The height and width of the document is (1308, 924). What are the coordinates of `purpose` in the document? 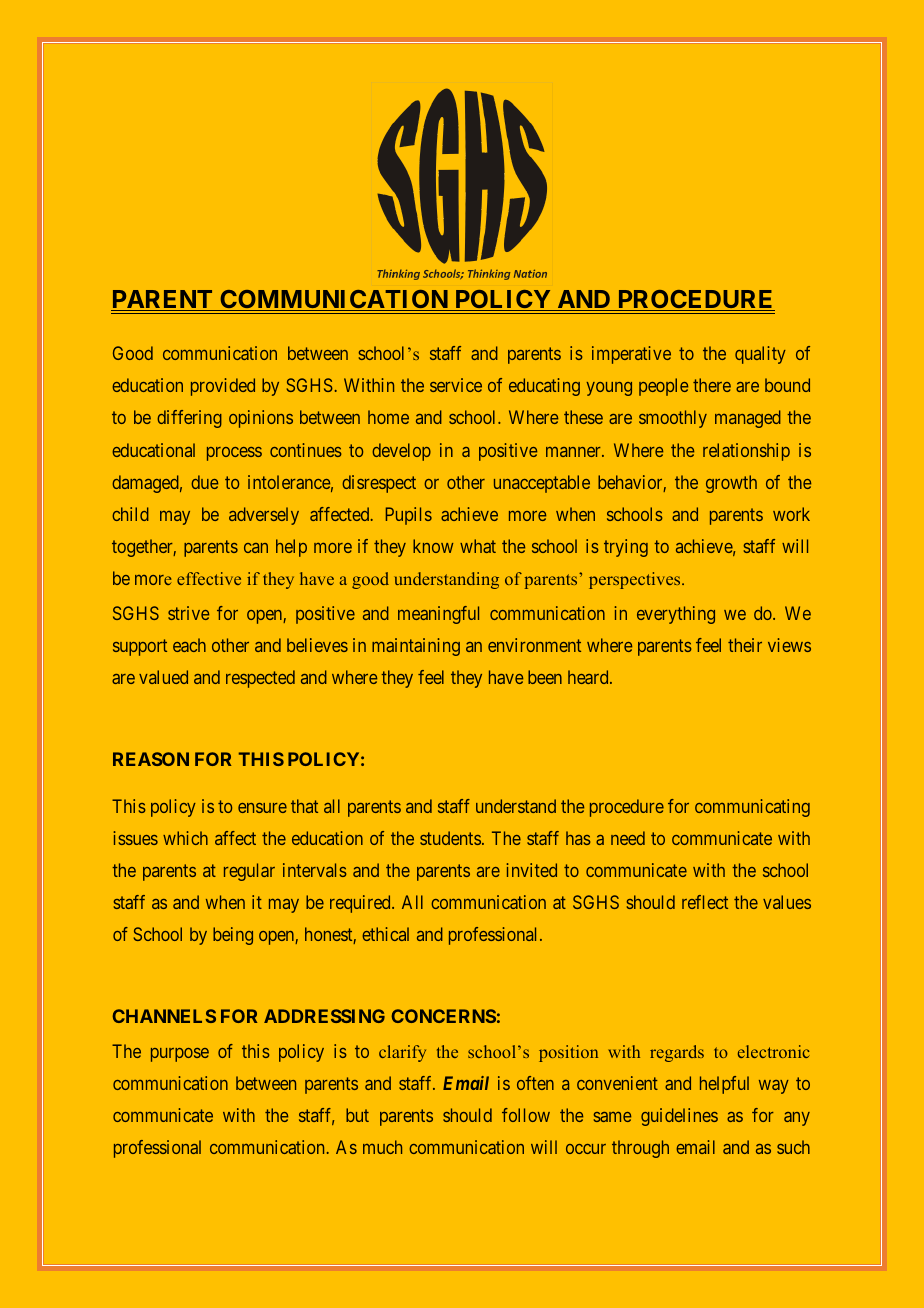 It's located at (180, 1055).
